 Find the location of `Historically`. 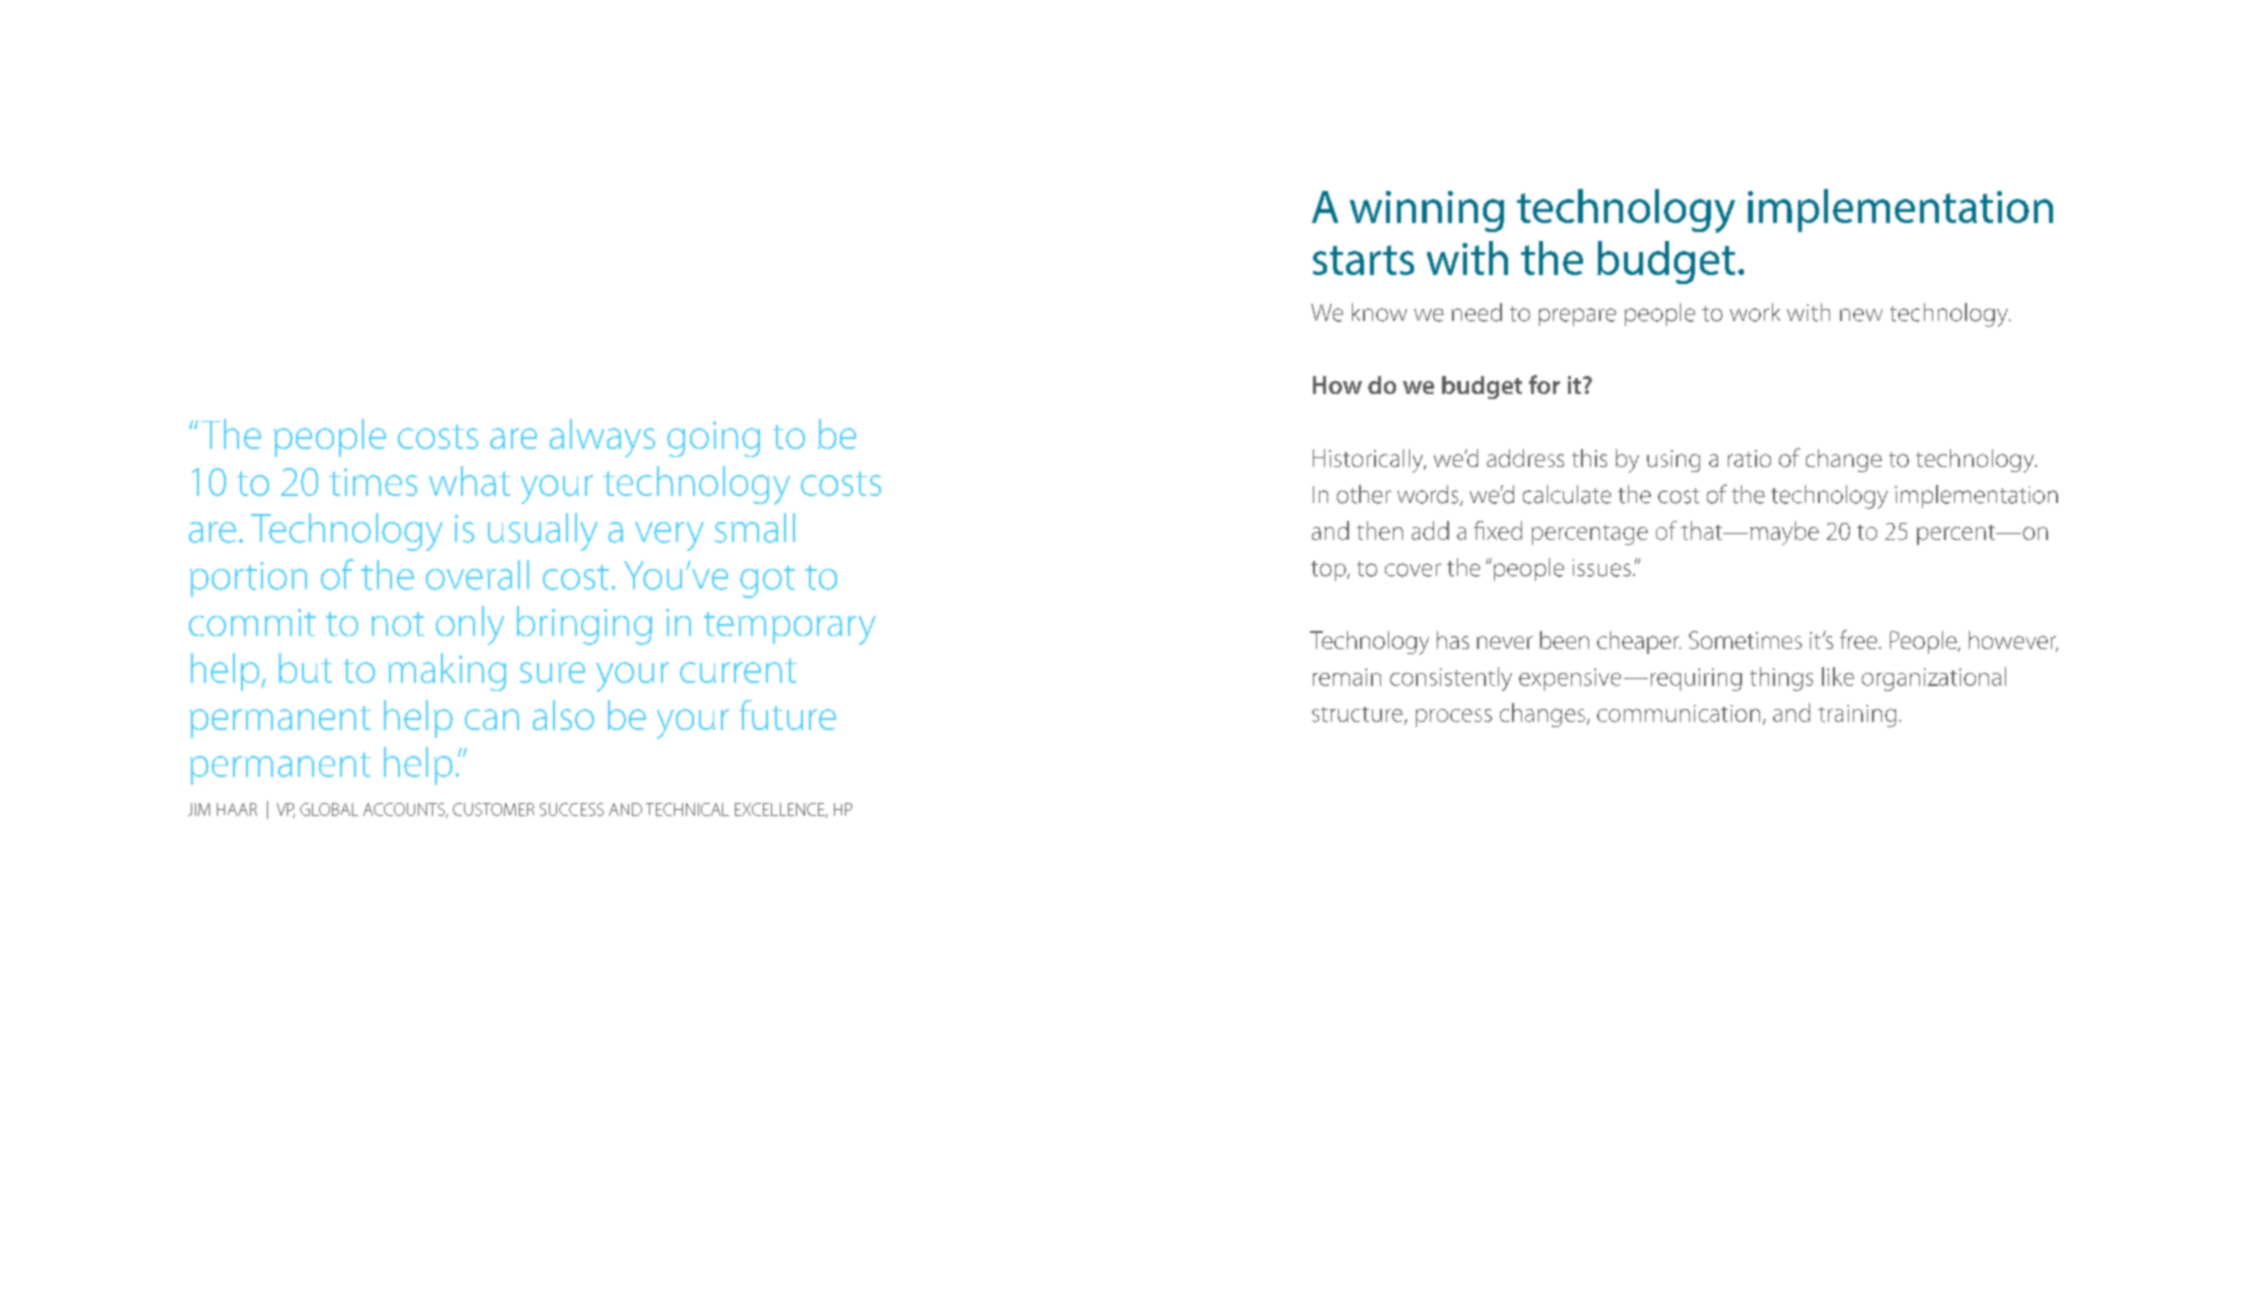

Historically is located at coordinates (1369, 461).
